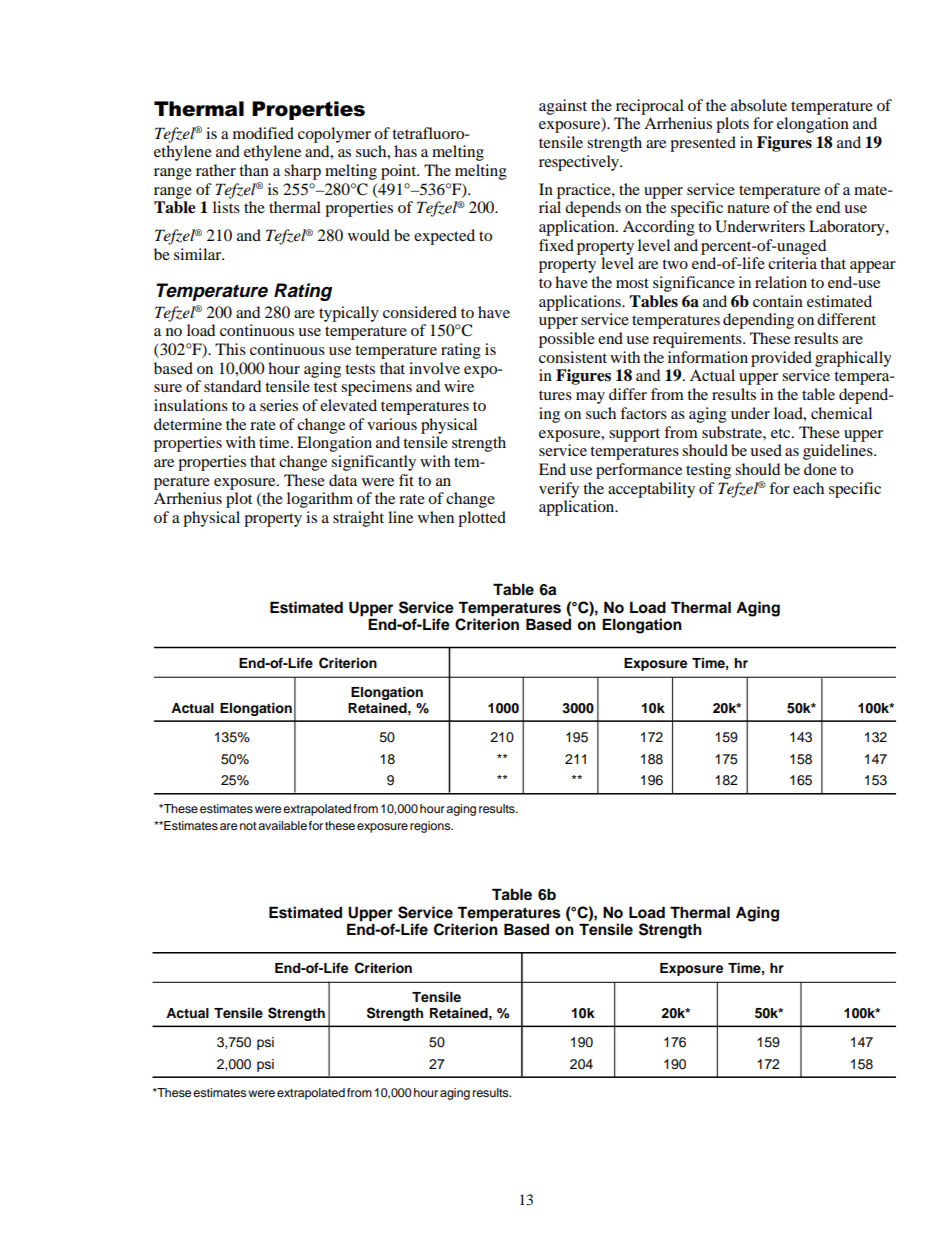 The width and height of the screenshot is (952, 1233). I want to click on each, so click(808, 488).
